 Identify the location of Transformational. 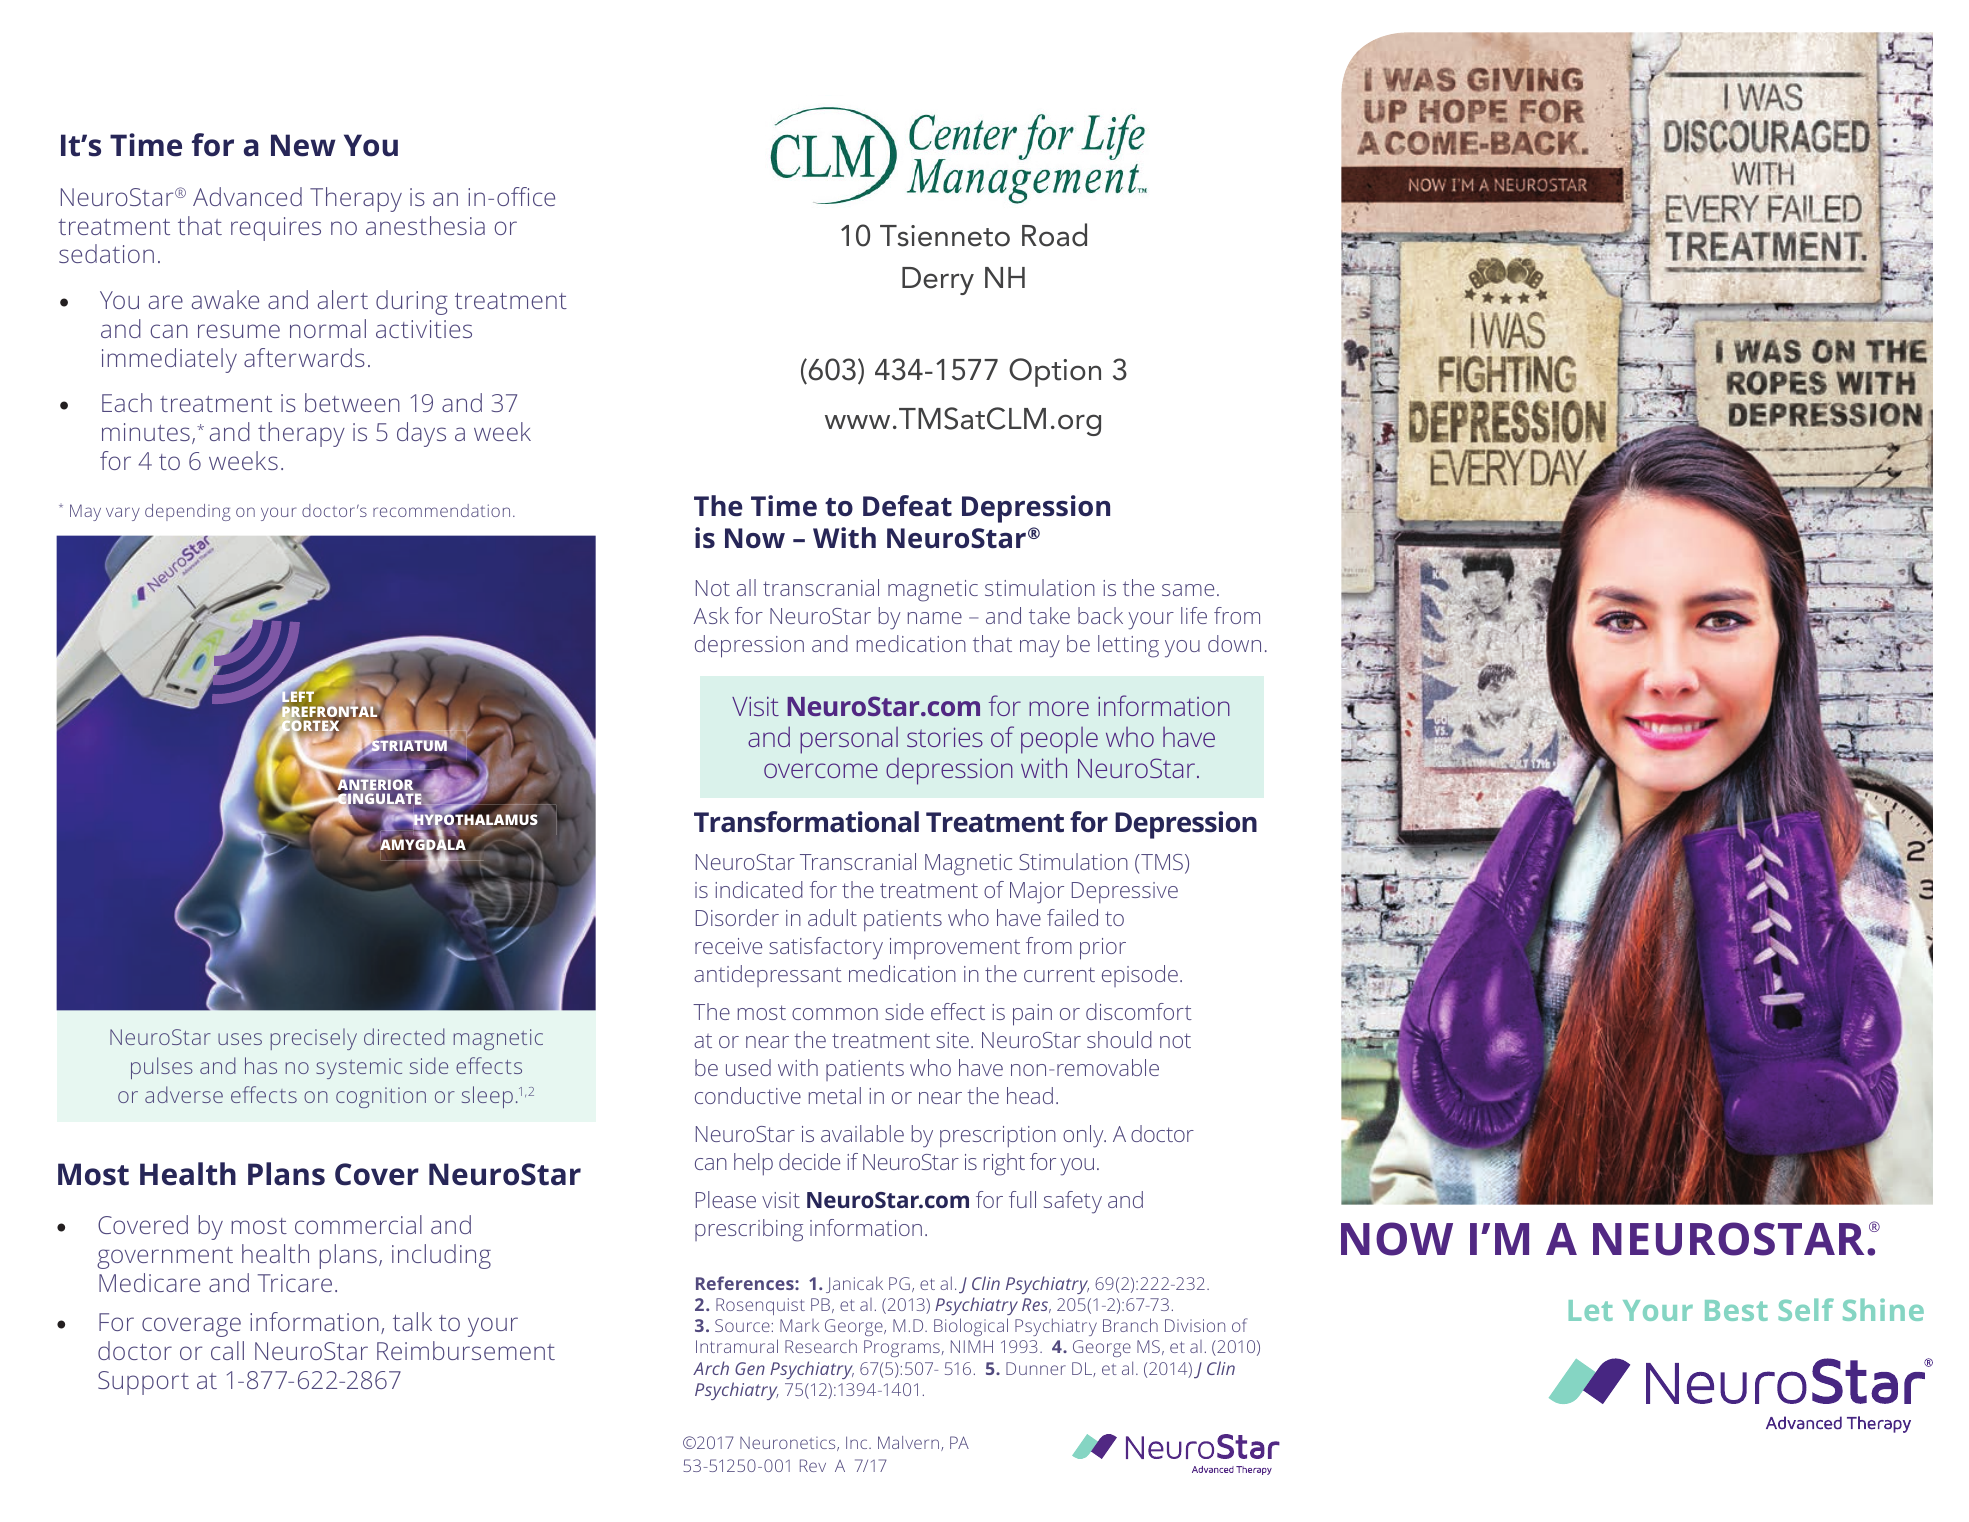
(806, 822).
